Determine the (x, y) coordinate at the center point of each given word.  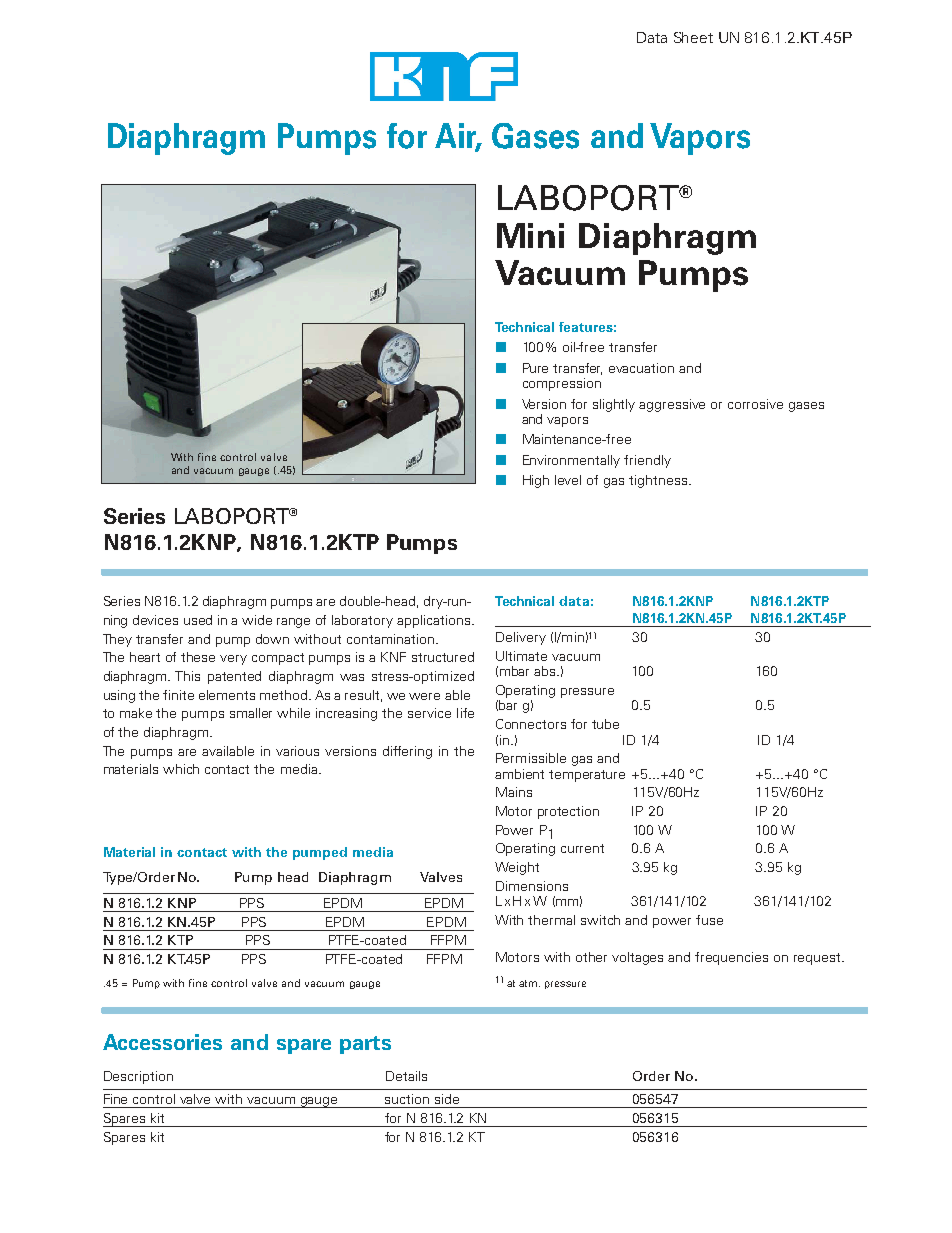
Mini (530, 235)
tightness (658, 481)
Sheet (693, 37)
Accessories (162, 1042)
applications (433, 621)
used (198, 620)
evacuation (641, 368)
